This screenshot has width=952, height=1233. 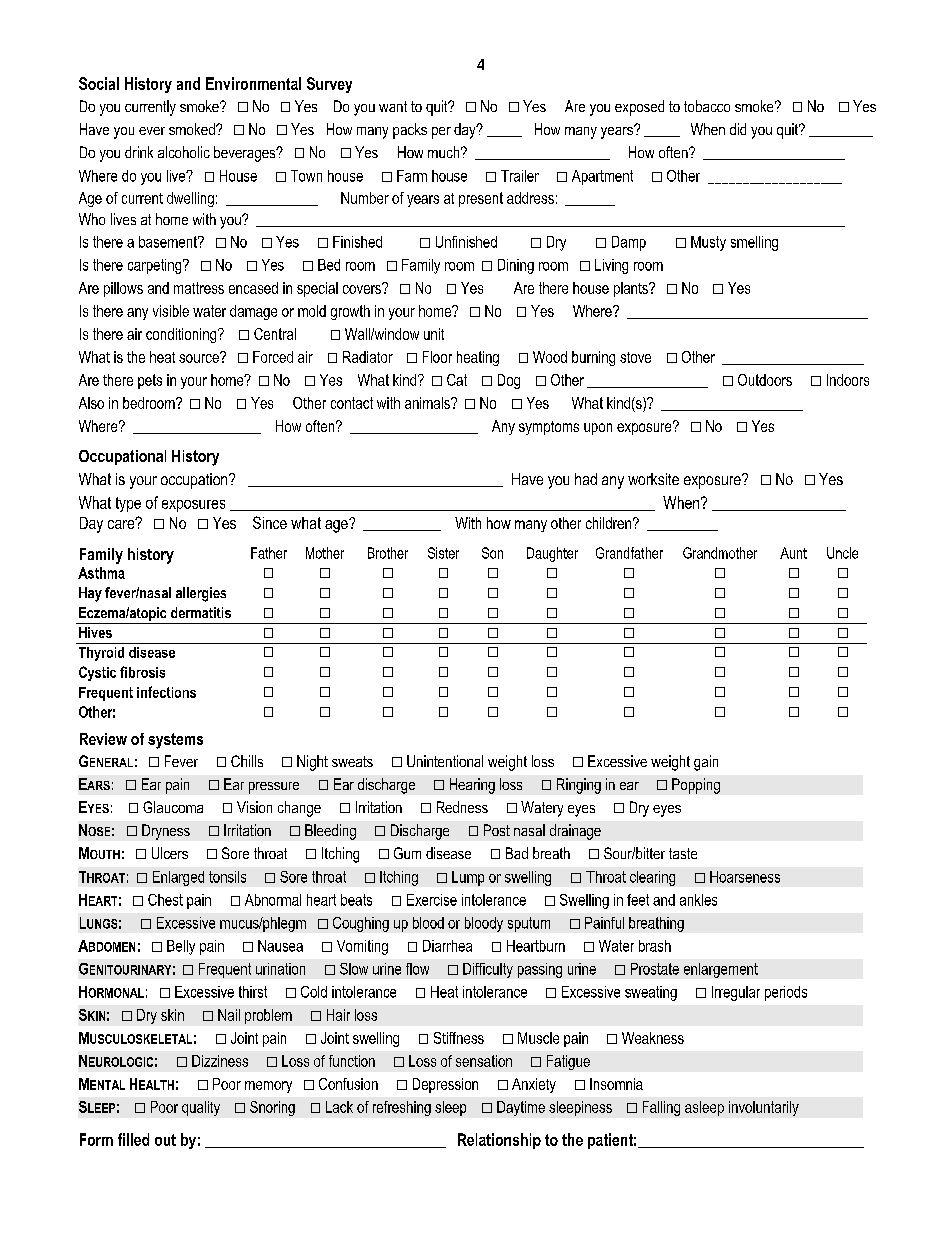 What do you see at coordinates (765, 380) in the screenshot?
I see `Outdoors` at bounding box center [765, 380].
